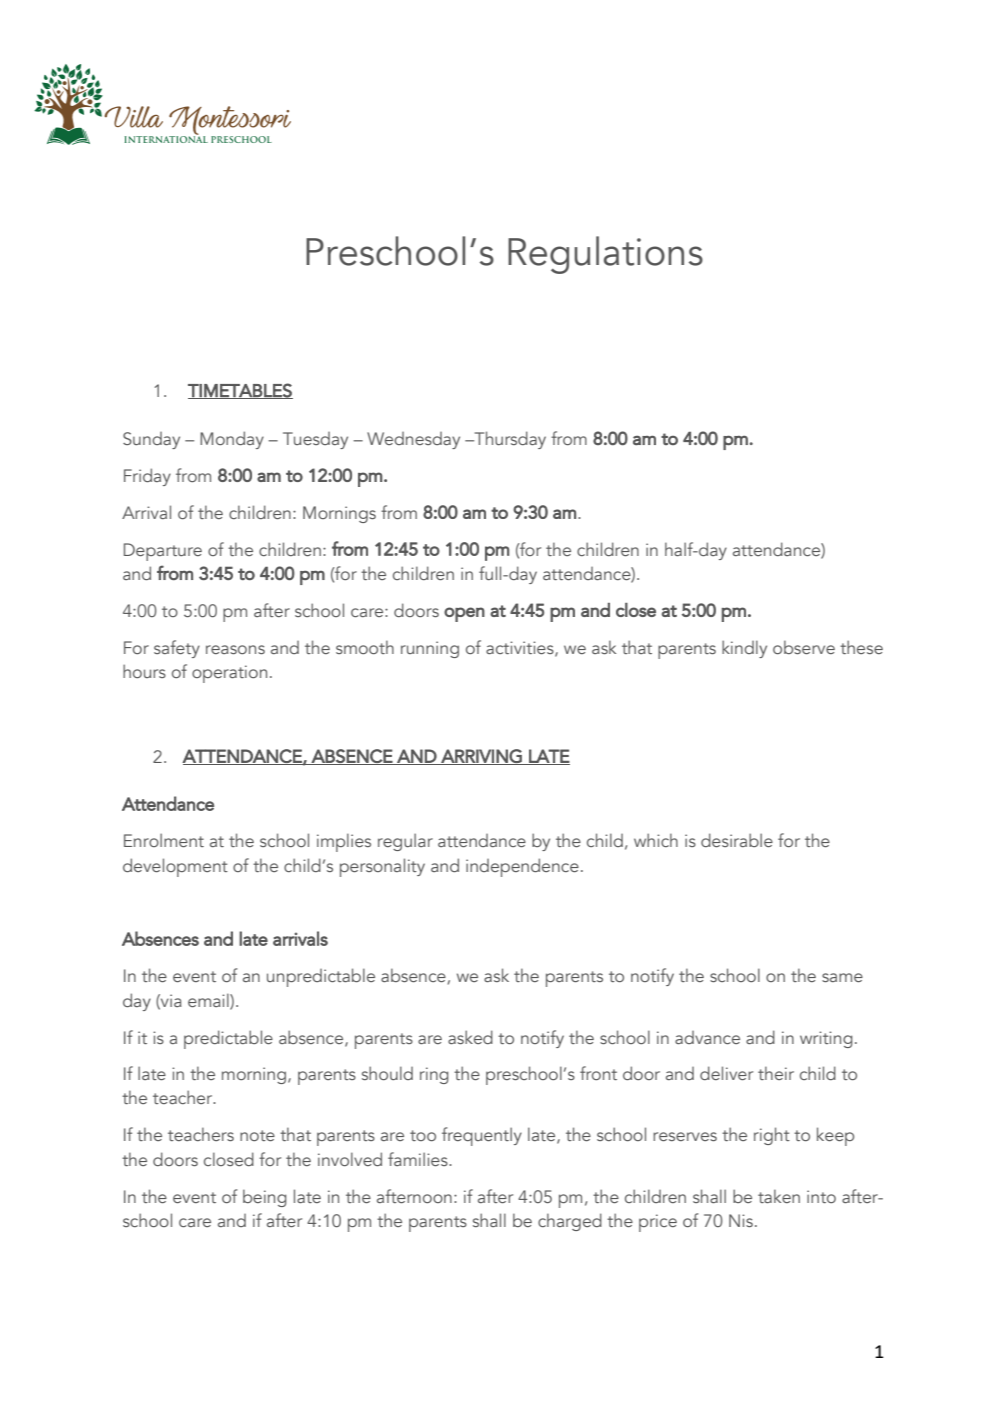 The image size is (1005, 1422). I want to click on Departure, so click(163, 552).
